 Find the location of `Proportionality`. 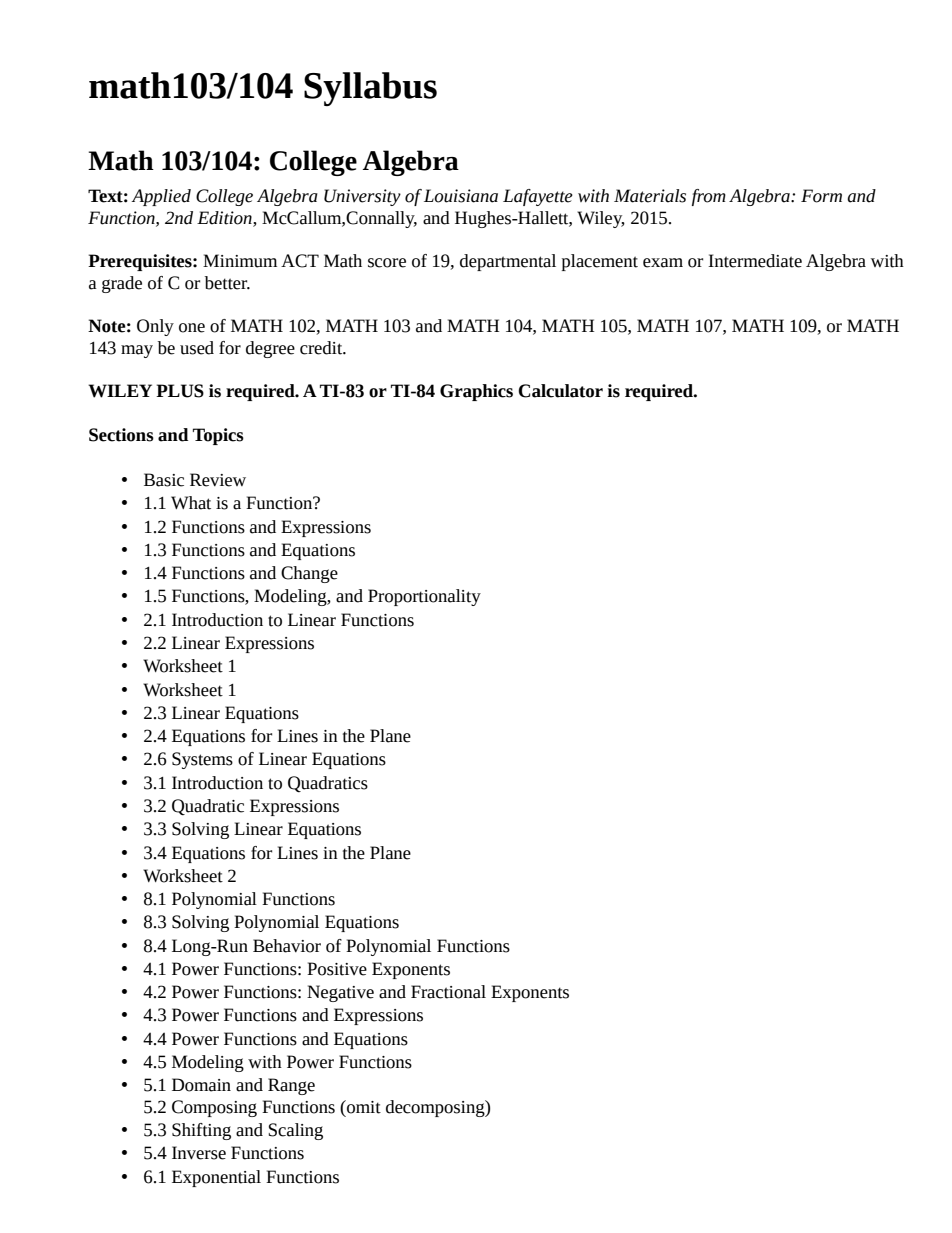

Proportionality is located at coordinates (424, 597).
